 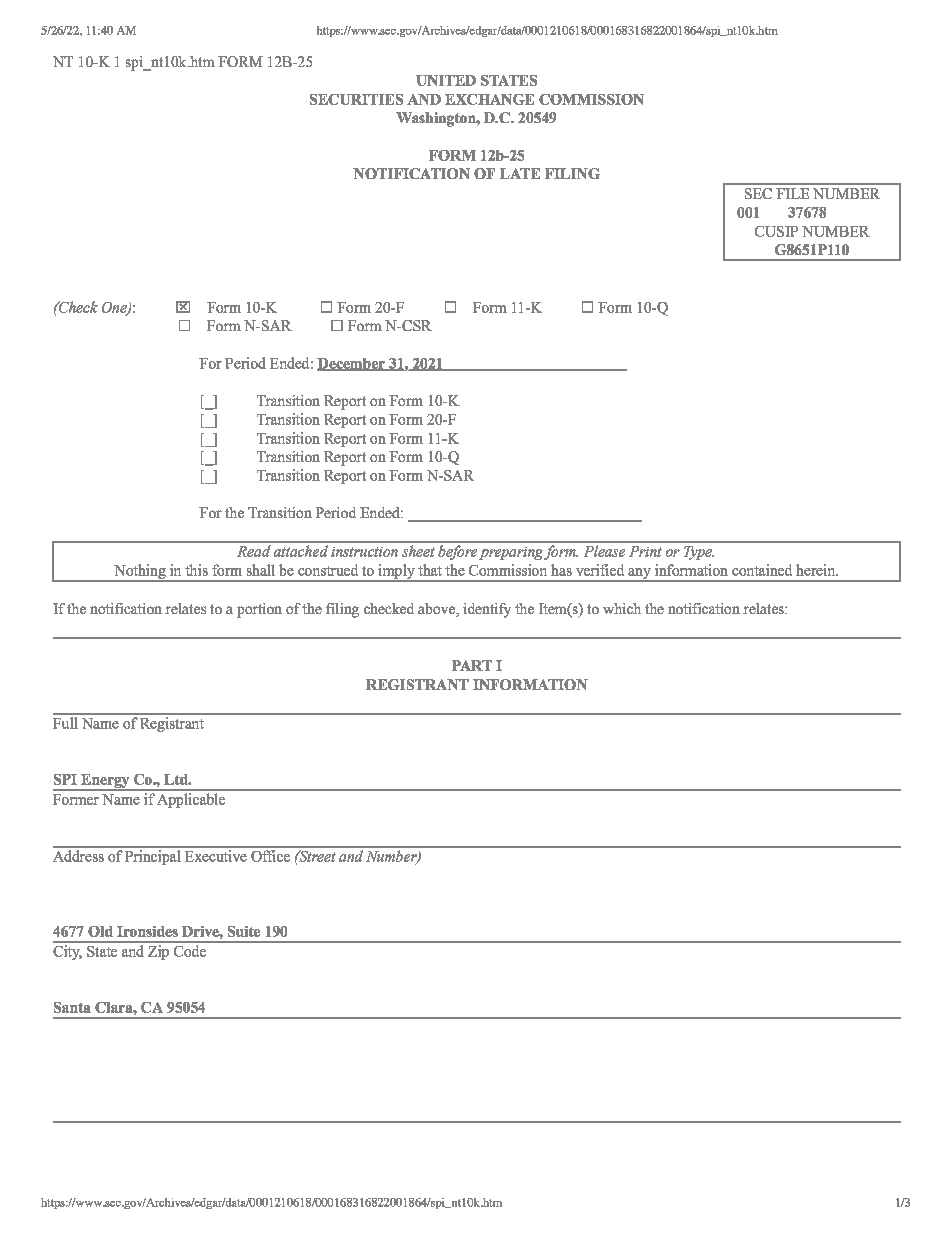 I want to click on SECURITIES, so click(x=356, y=99).
